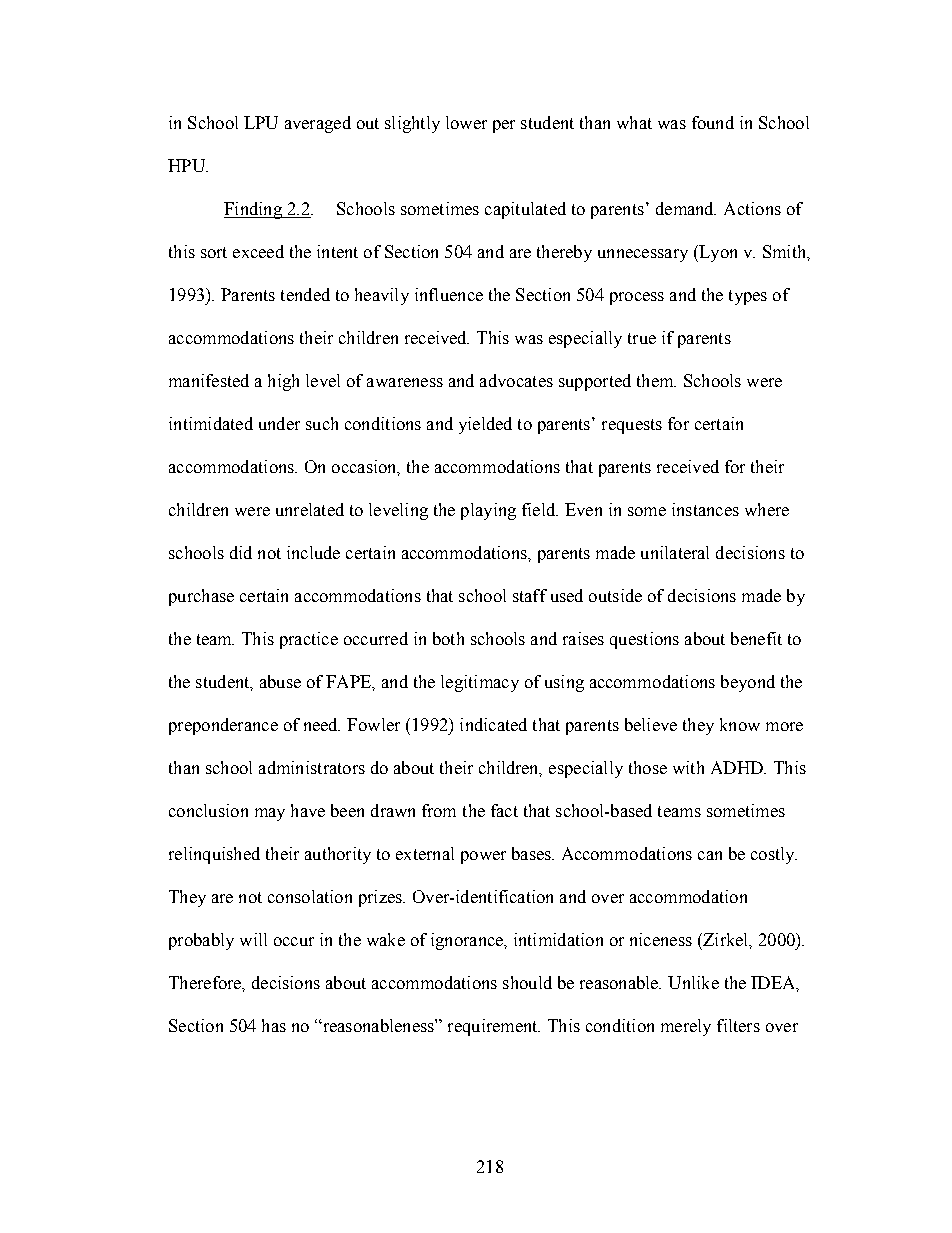 The image size is (952, 1233). What do you see at coordinates (494, 1027) in the image?
I see `requirement` at bounding box center [494, 1027].
